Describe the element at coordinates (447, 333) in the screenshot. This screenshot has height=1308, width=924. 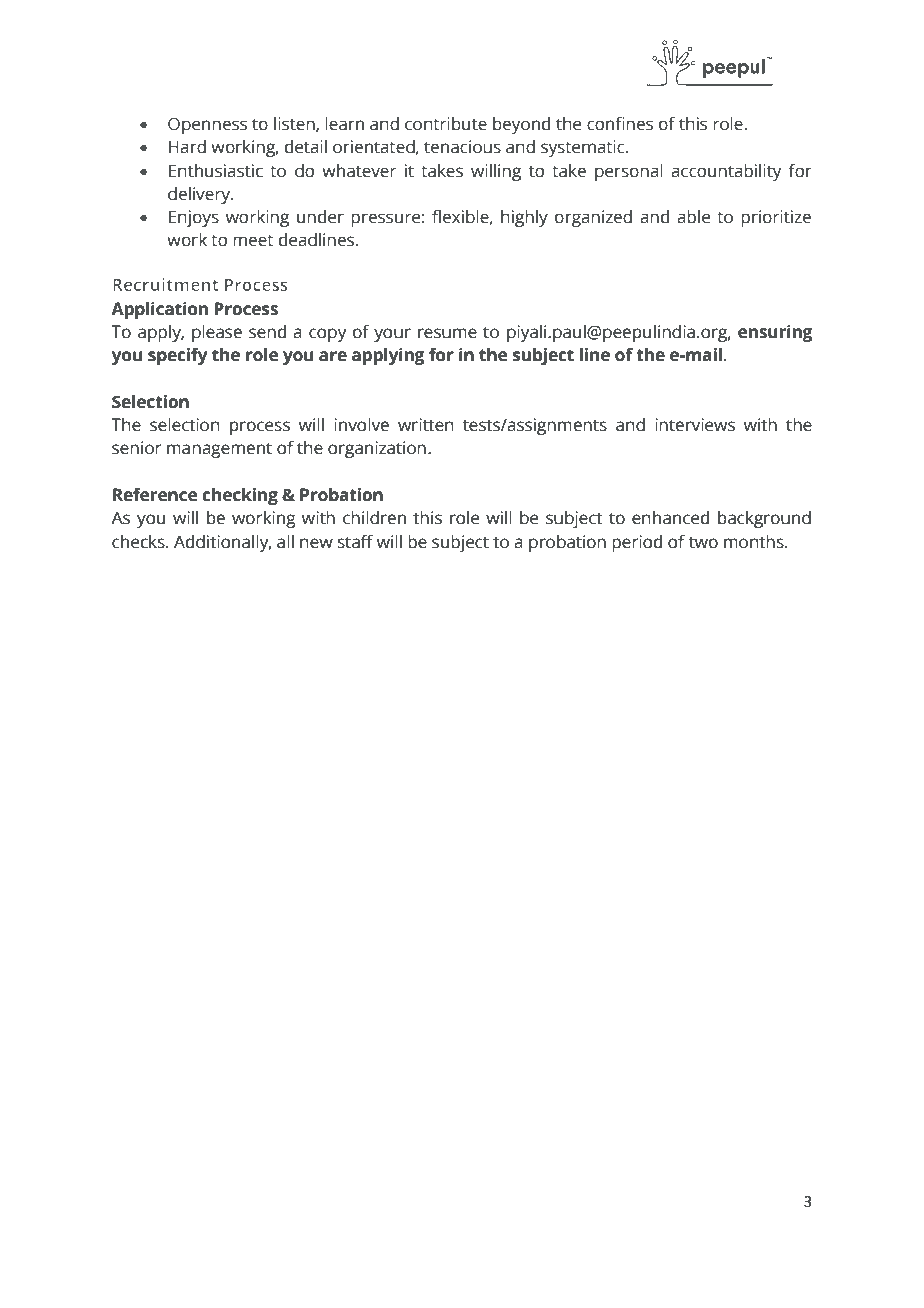
I see `resume` at that location.
